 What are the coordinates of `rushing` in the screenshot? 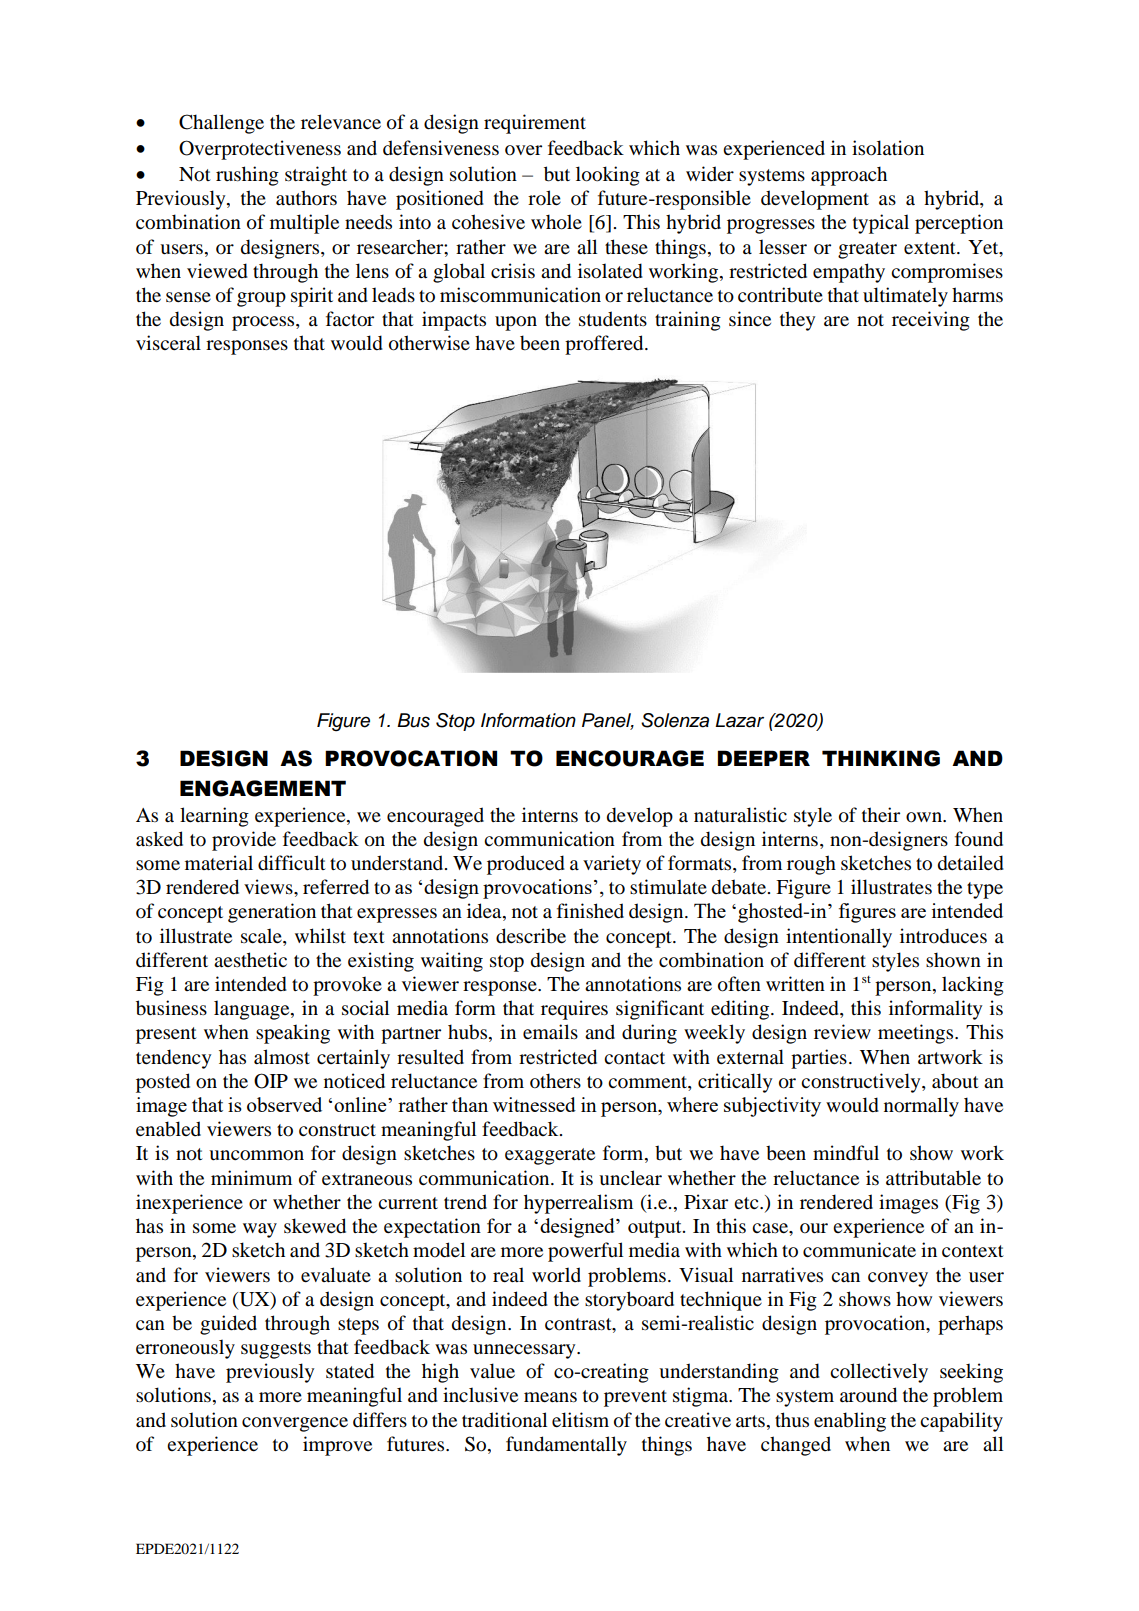 It's located at (247, 176).
